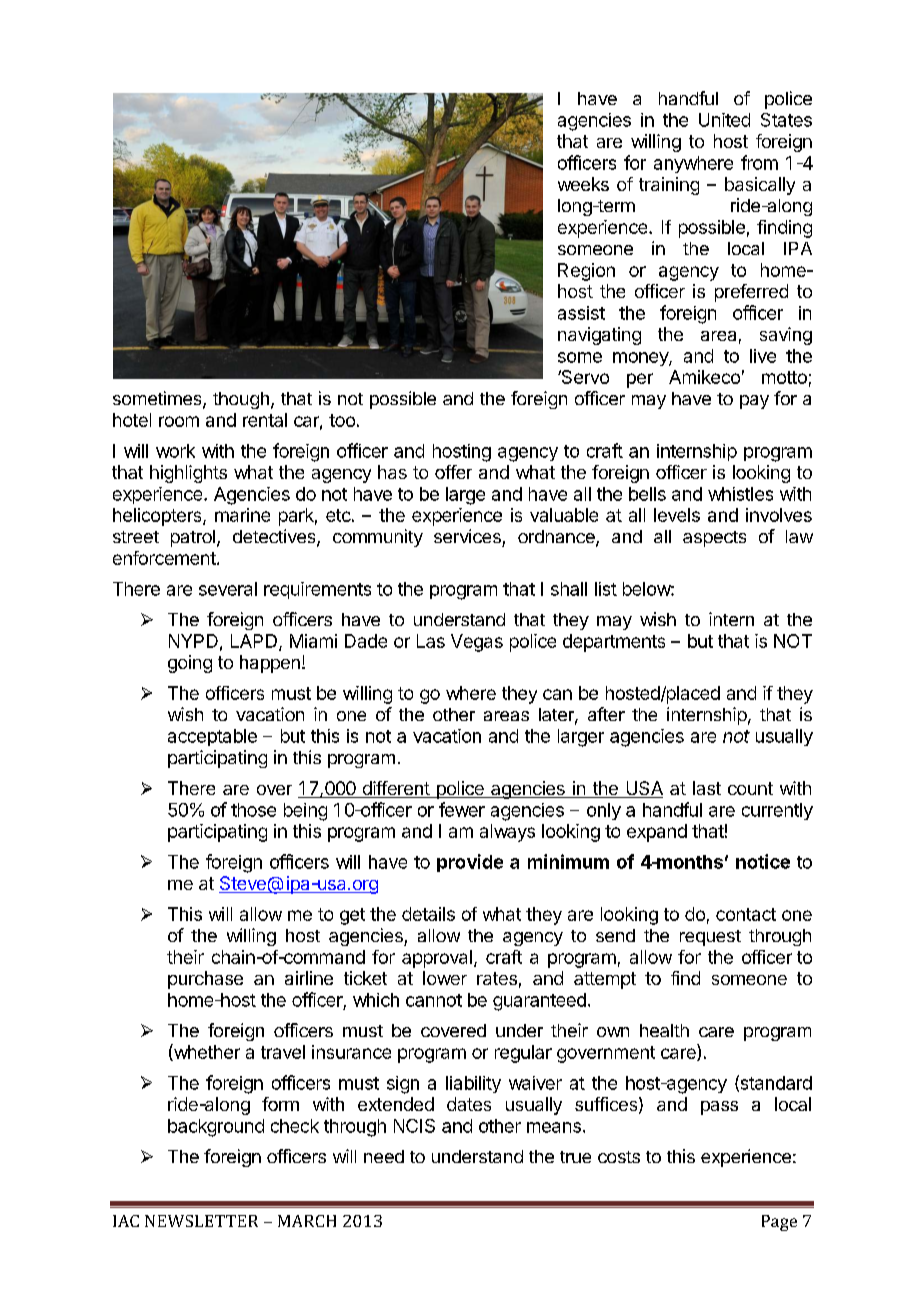  What do you see at coordinates (216, 1128) in the screenshot?
I see `background` at bounding box center [216, 1128].
